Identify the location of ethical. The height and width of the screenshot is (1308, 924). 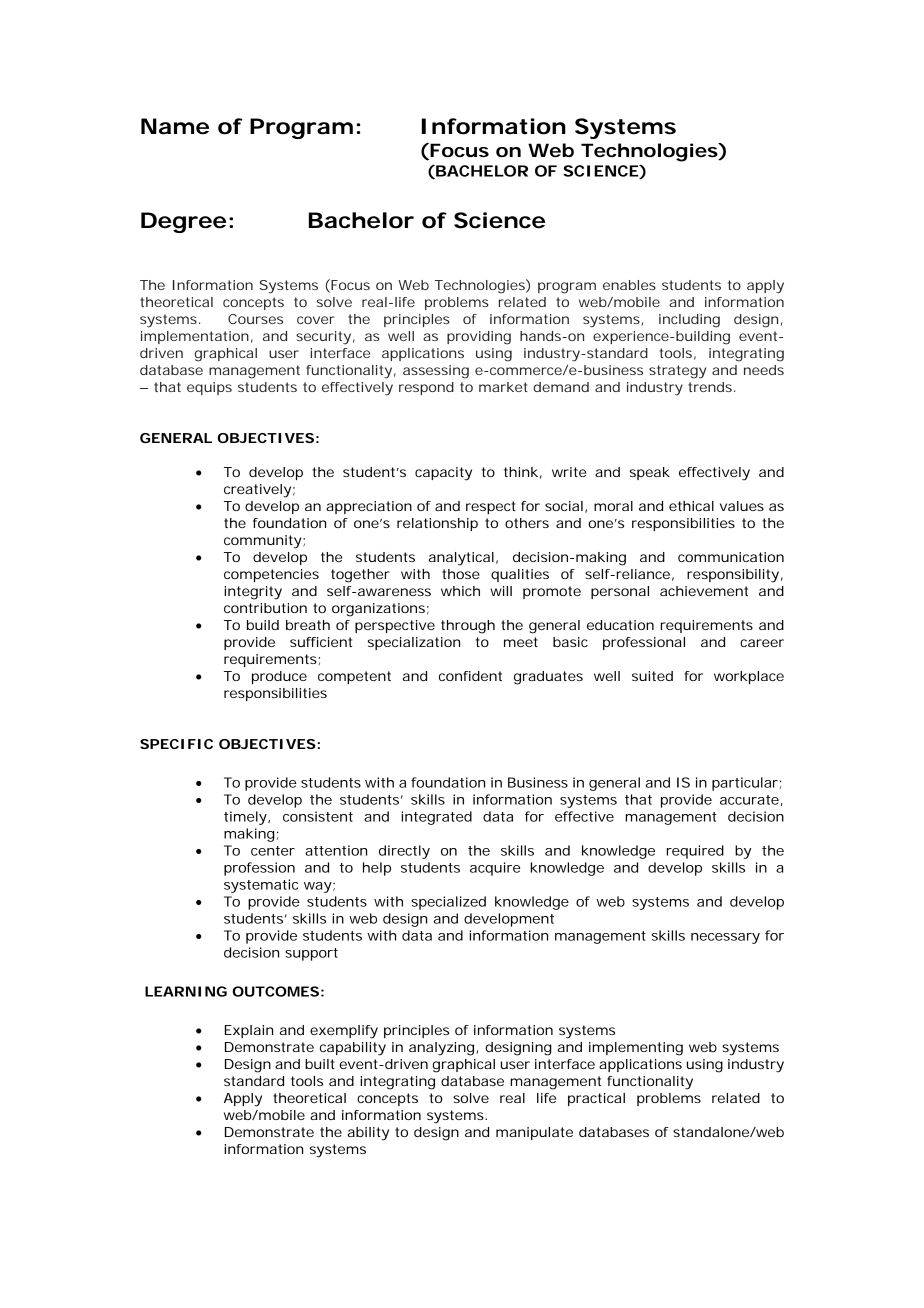
(691, 506).
